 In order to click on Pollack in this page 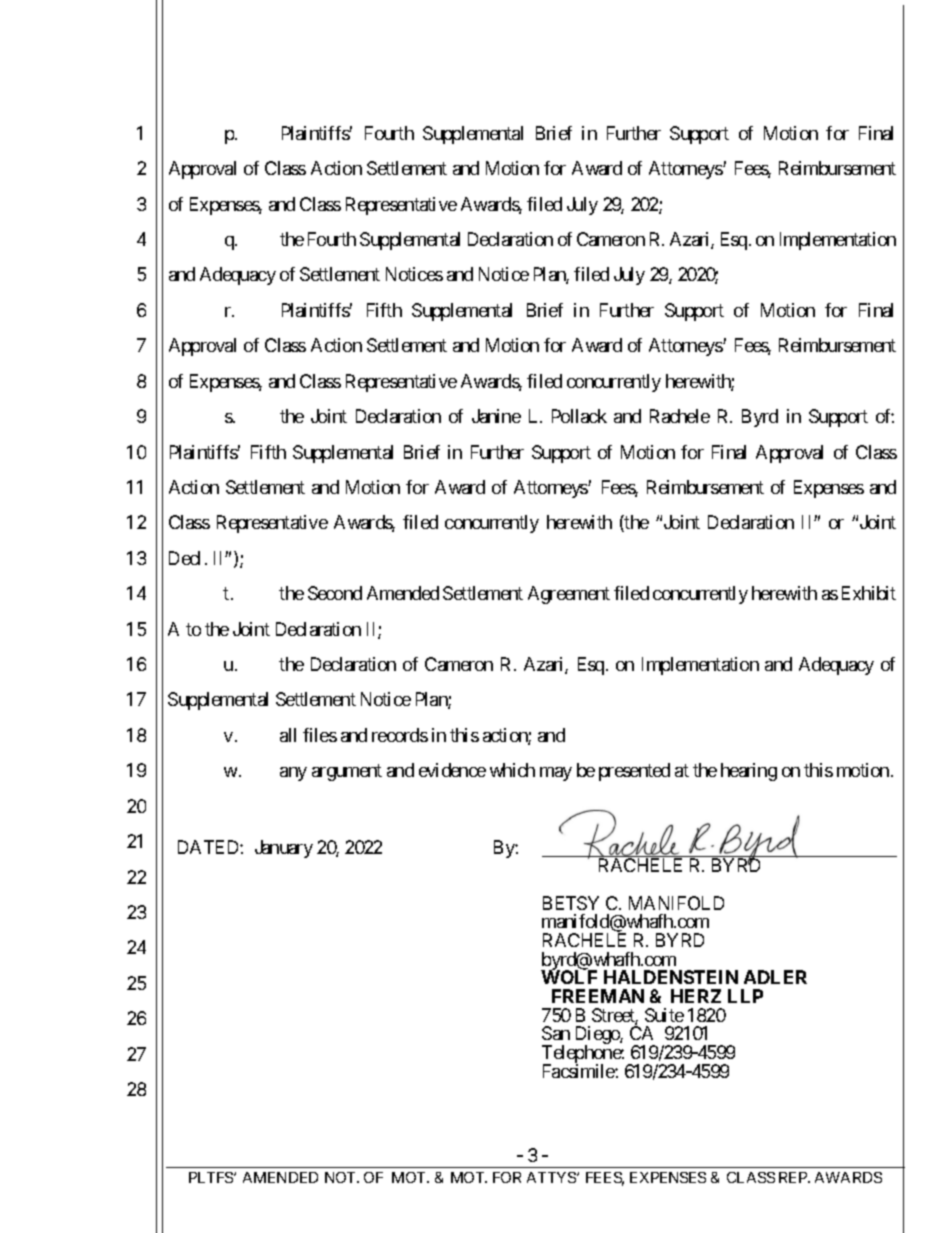, I will do `click(579, 416)`.
